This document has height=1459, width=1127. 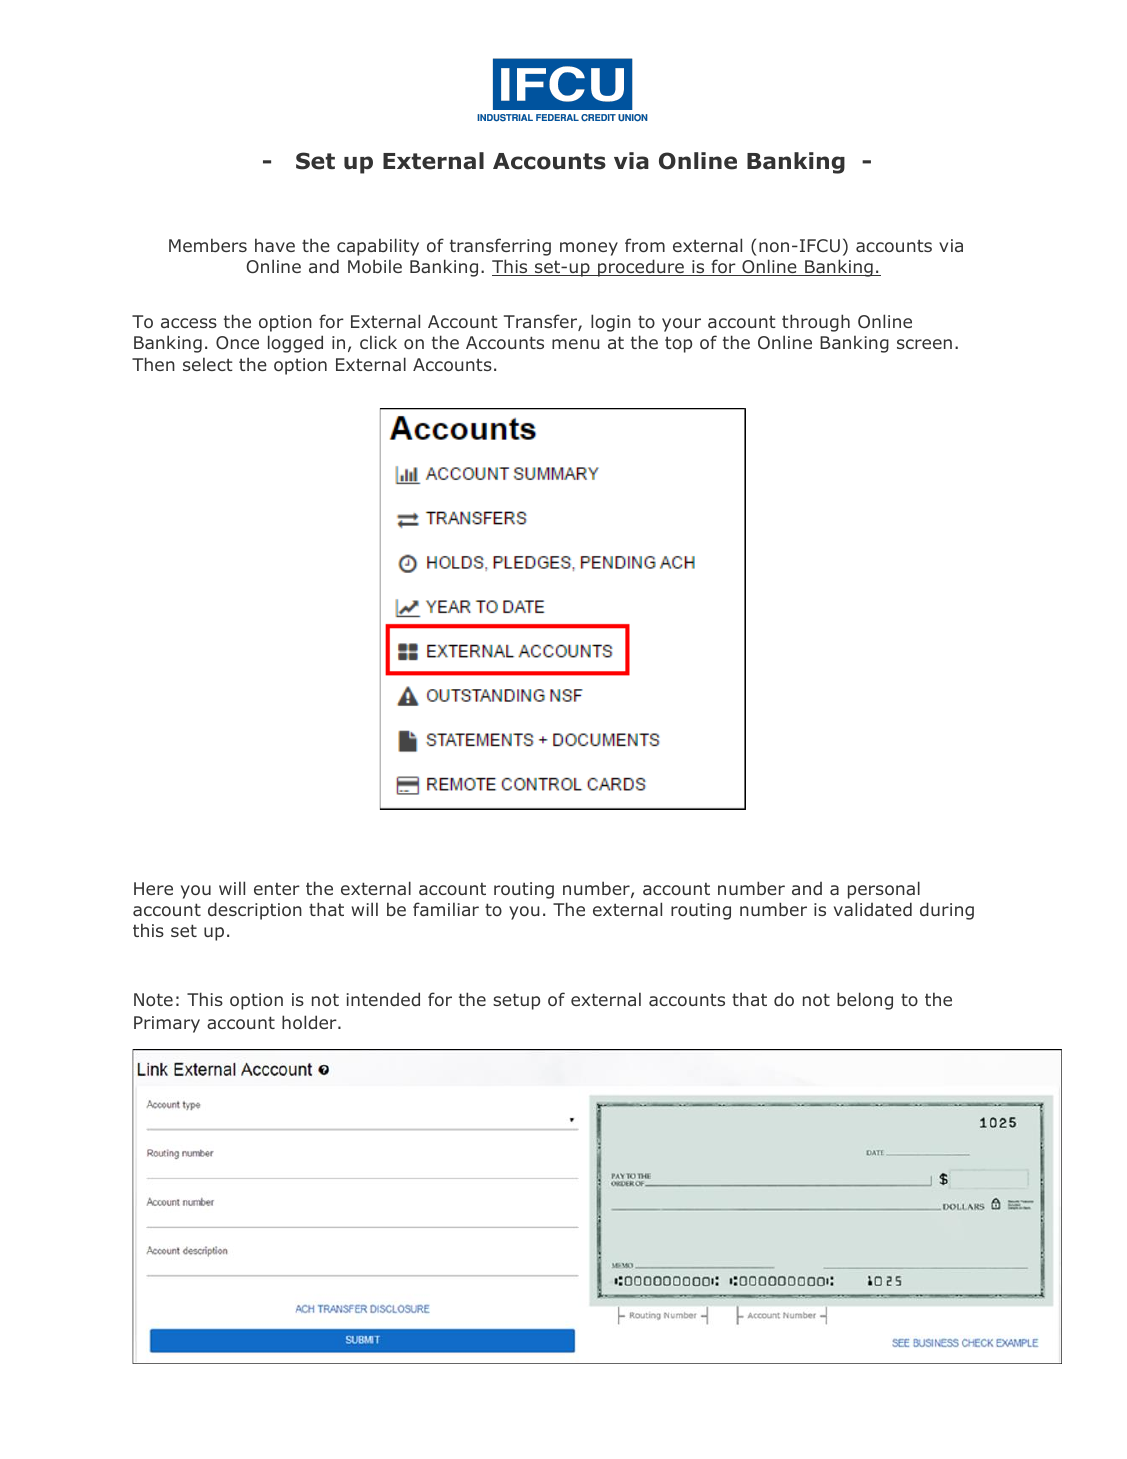 I want to click on enter, so click(x=277, y=889).
